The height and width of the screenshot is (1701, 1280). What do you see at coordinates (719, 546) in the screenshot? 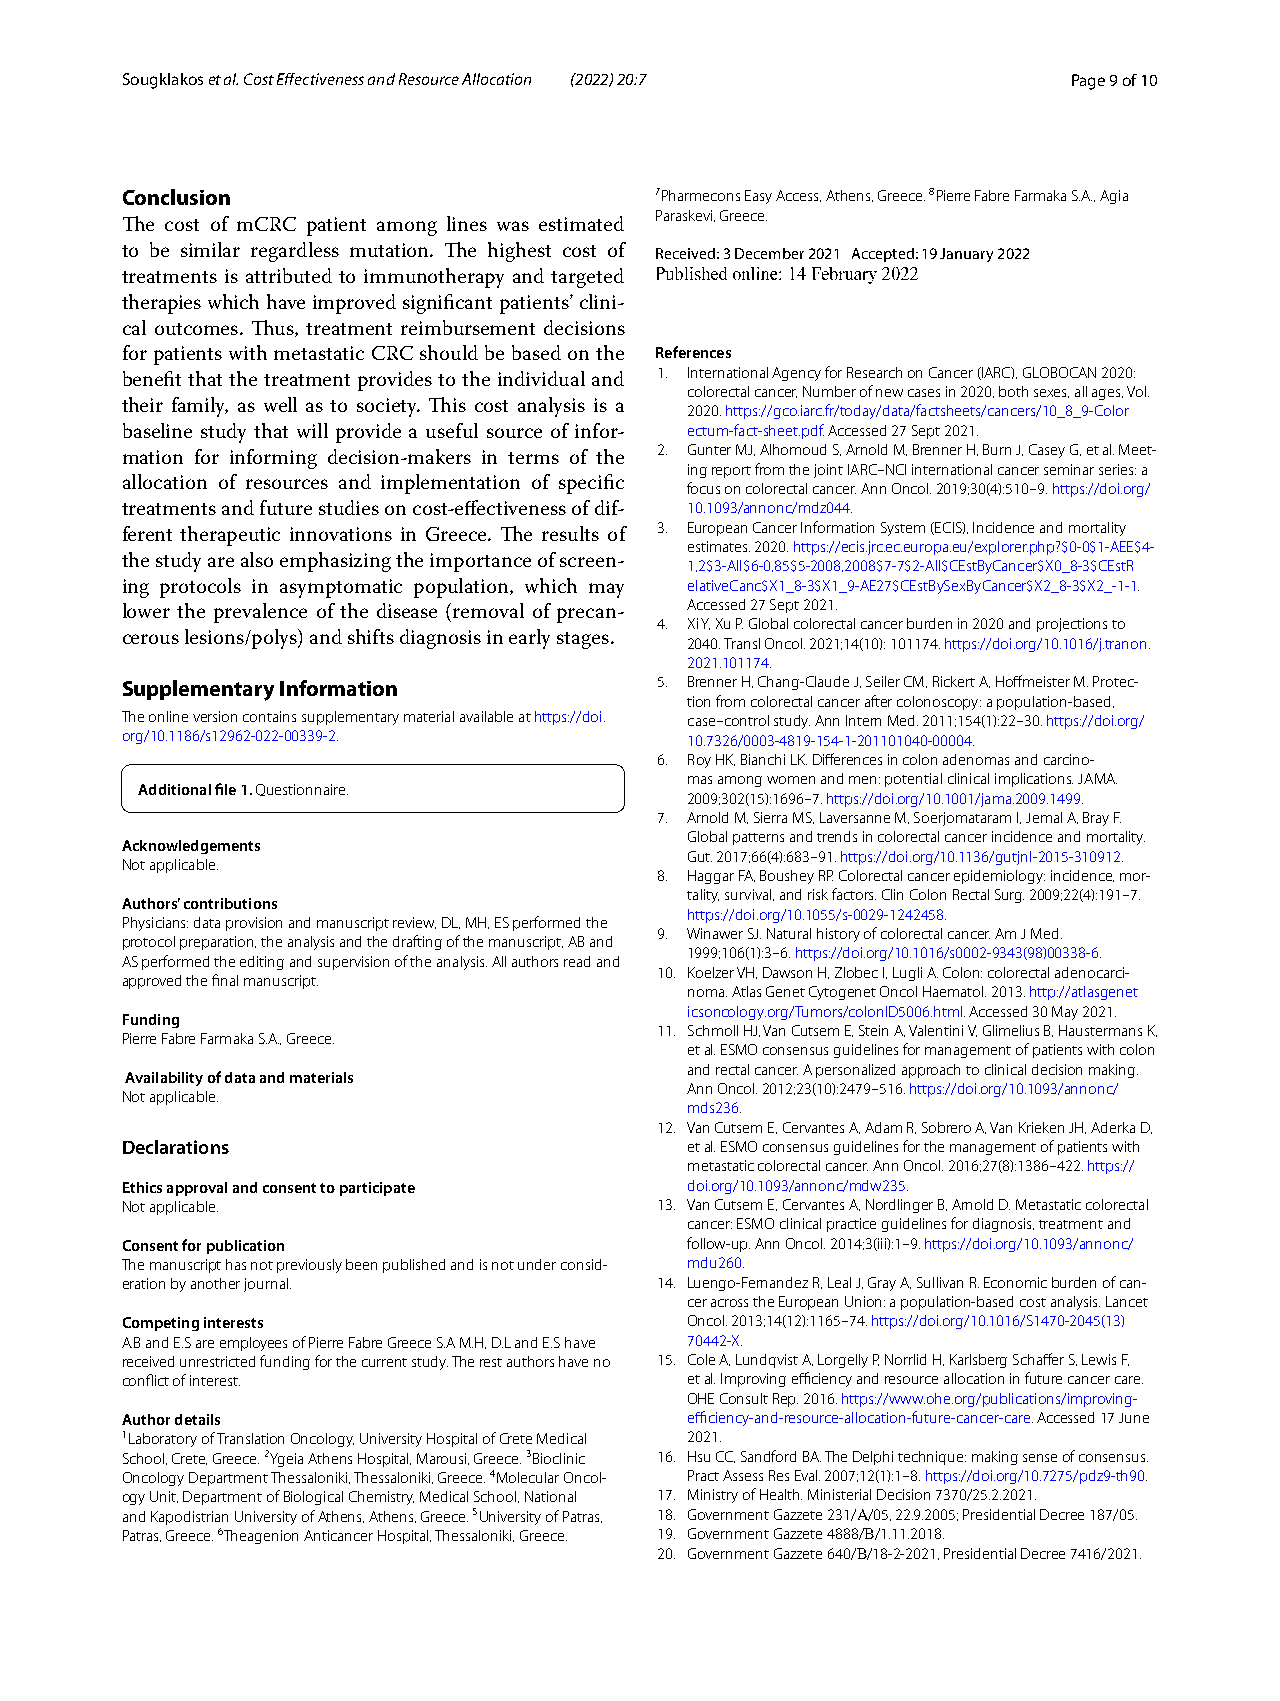
I see `estimates` at bounding box center [719, 546].
